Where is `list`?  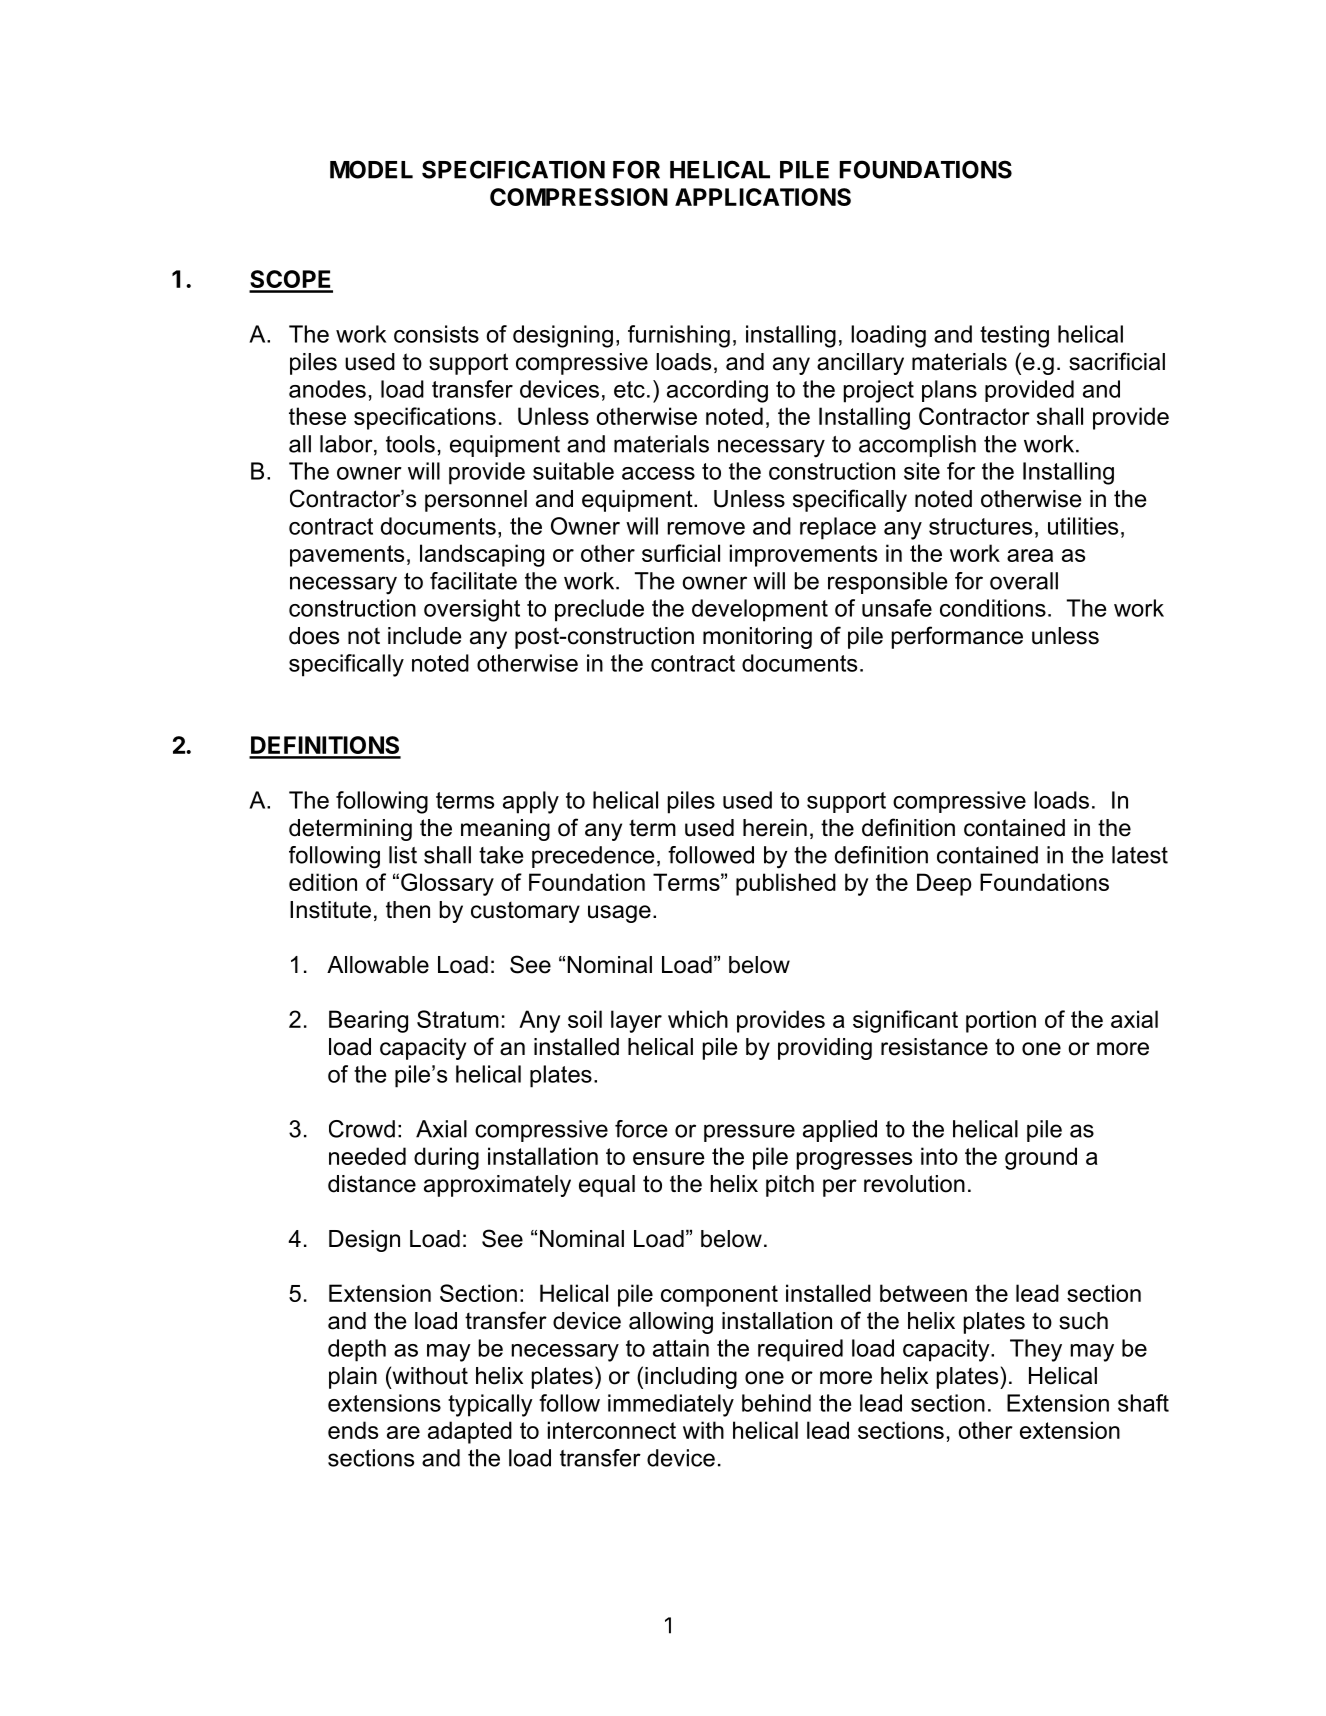
list is located at coordinates (403, 855).
